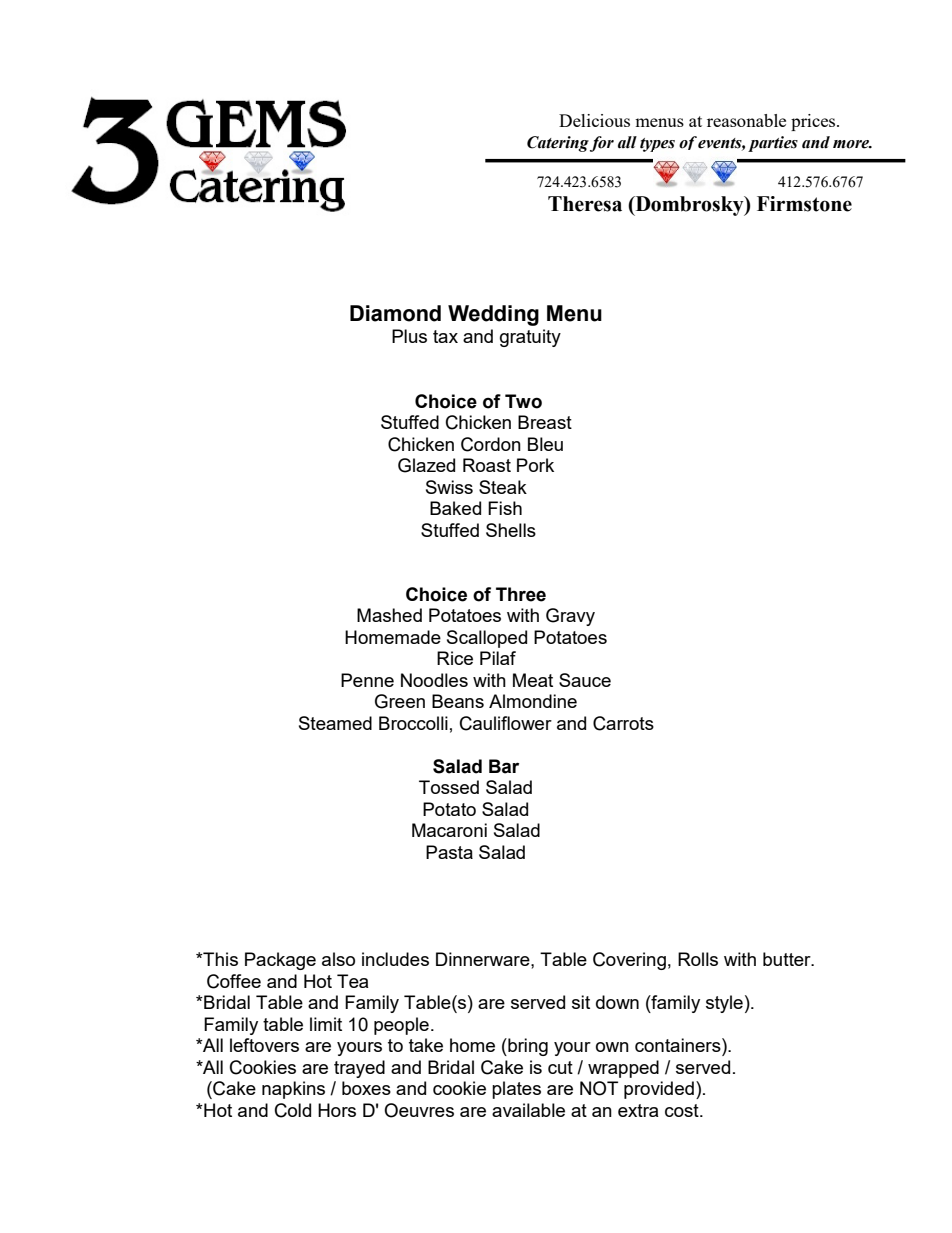 This screenshot has width=952, height=1233. I want to click on plates, so click(516, 1090).
